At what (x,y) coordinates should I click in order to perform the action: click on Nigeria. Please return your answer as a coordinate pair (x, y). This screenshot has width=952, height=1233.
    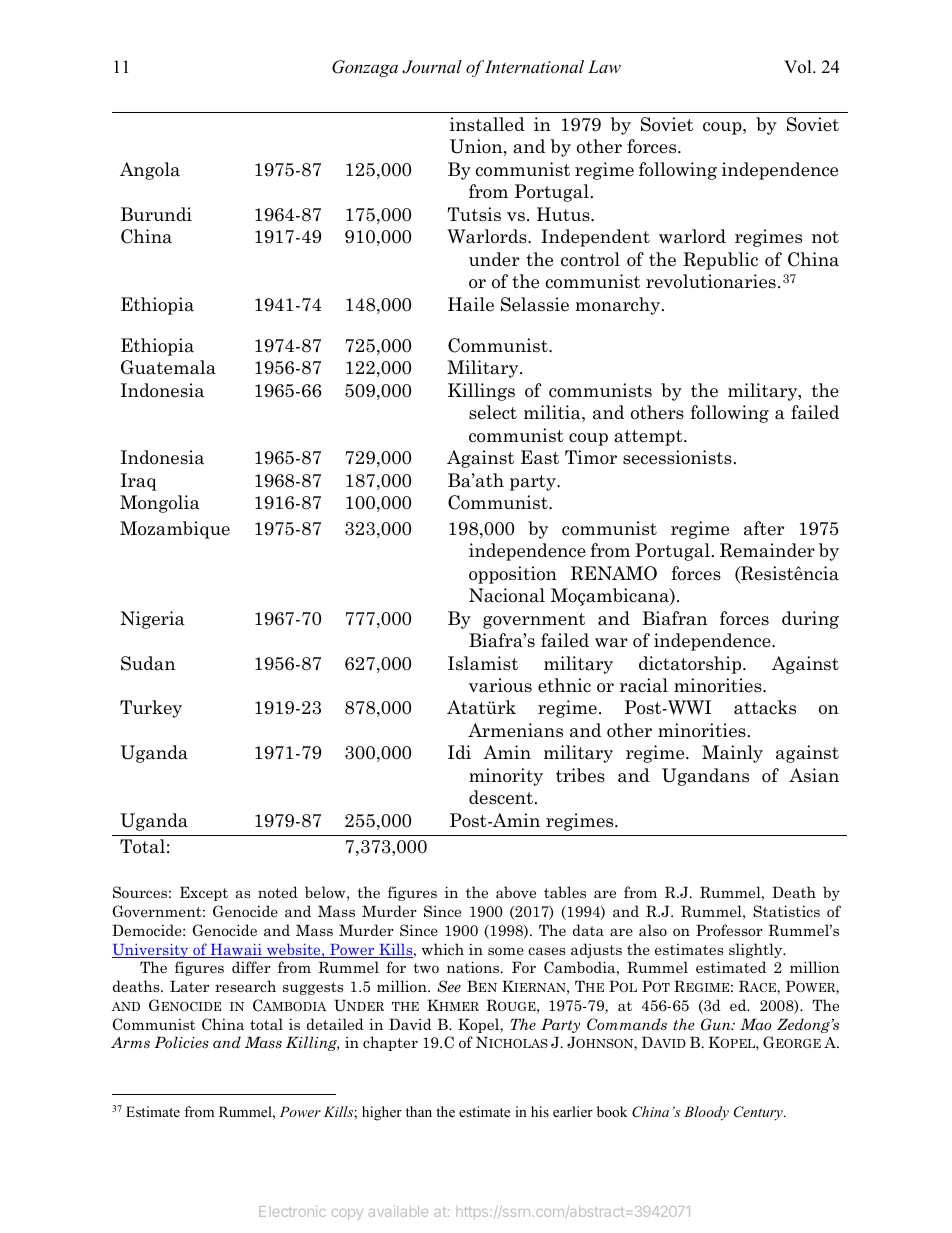
    Looking at the image, I should click on (153, 620).
